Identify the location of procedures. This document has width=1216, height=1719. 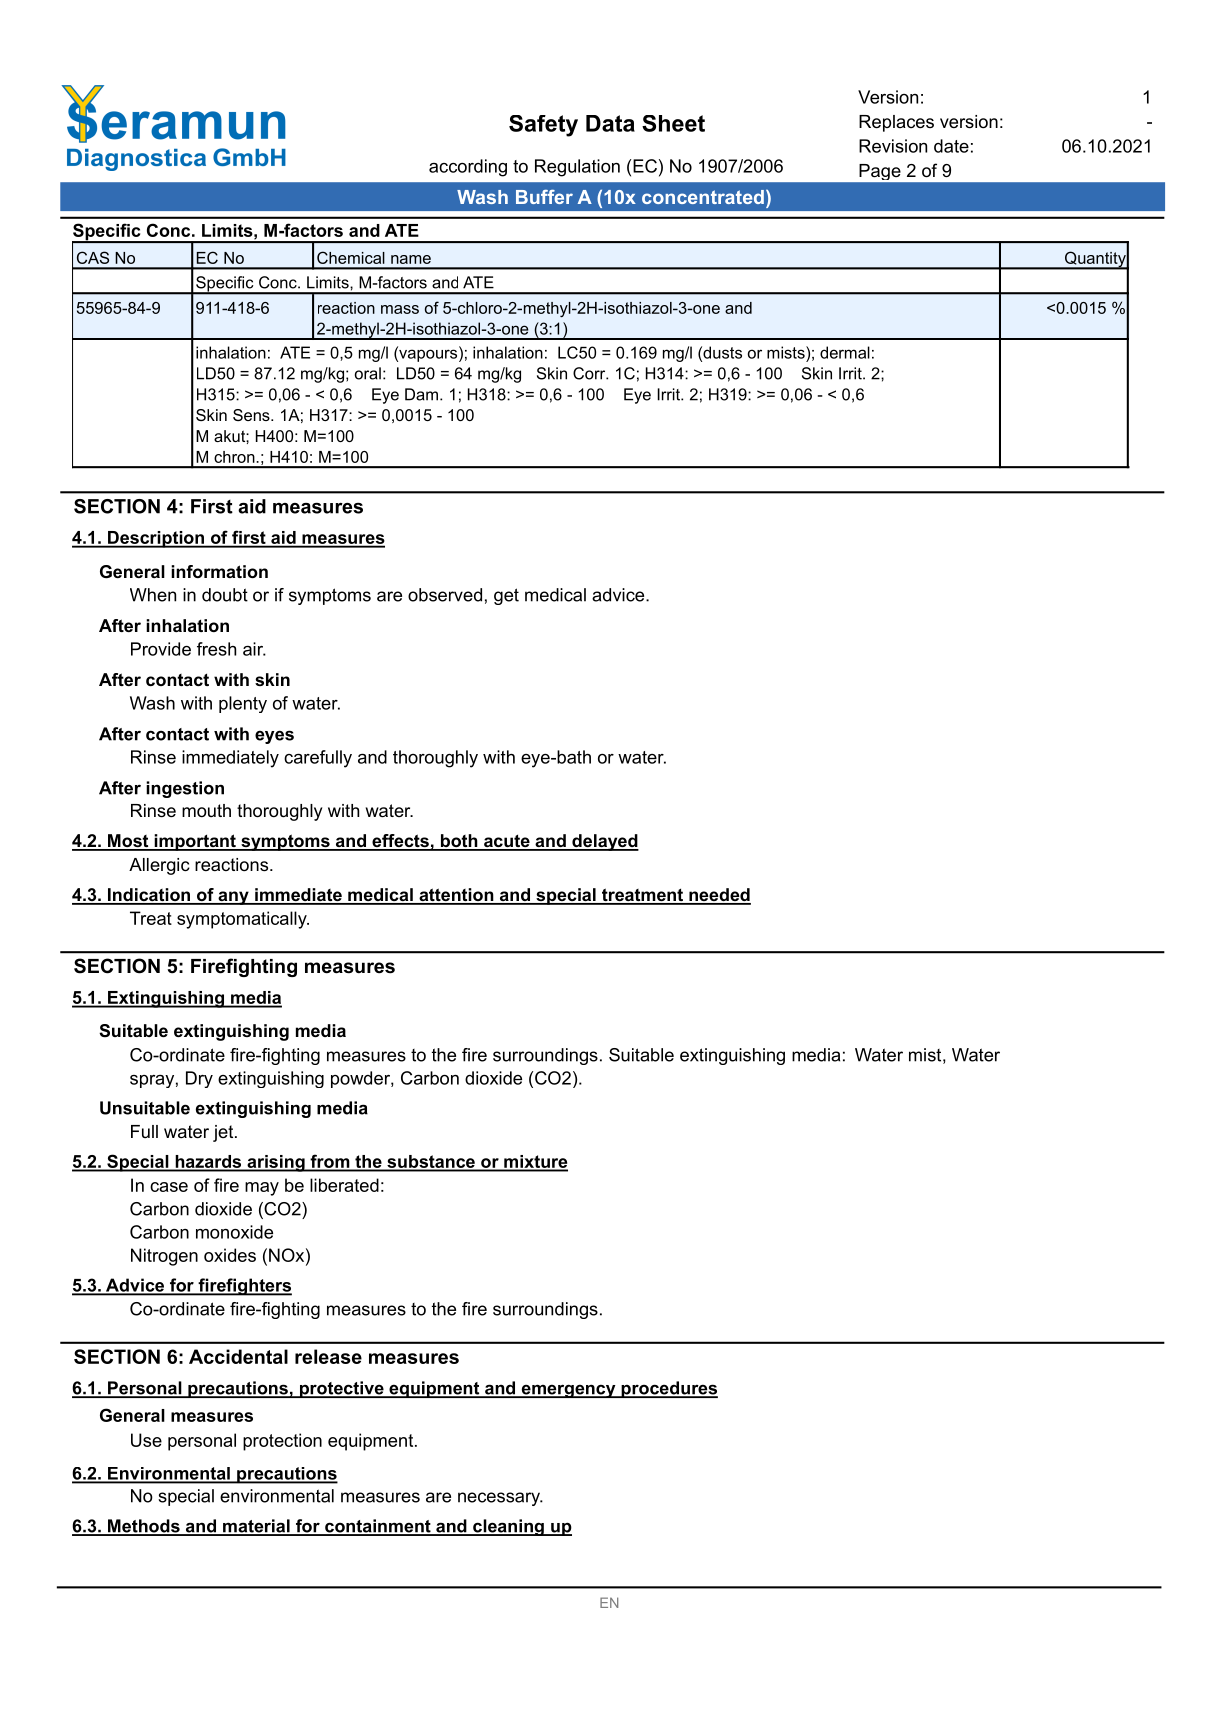
(668, 1389).
